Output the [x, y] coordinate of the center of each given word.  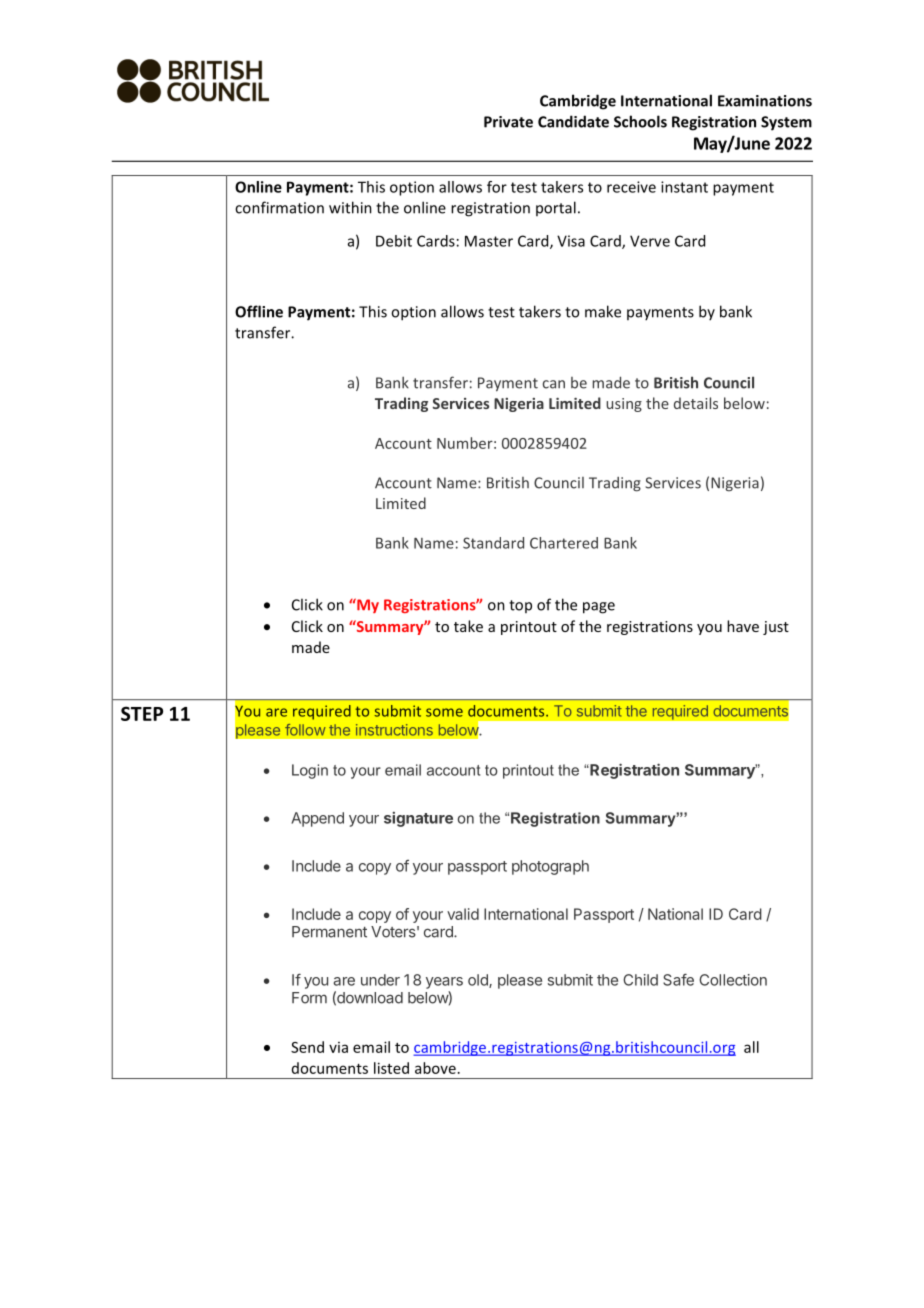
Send [307, 1047]
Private [508, 122]
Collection [733, 980]
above [435, 1068]
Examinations [765, 101]
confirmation [279, 207]
